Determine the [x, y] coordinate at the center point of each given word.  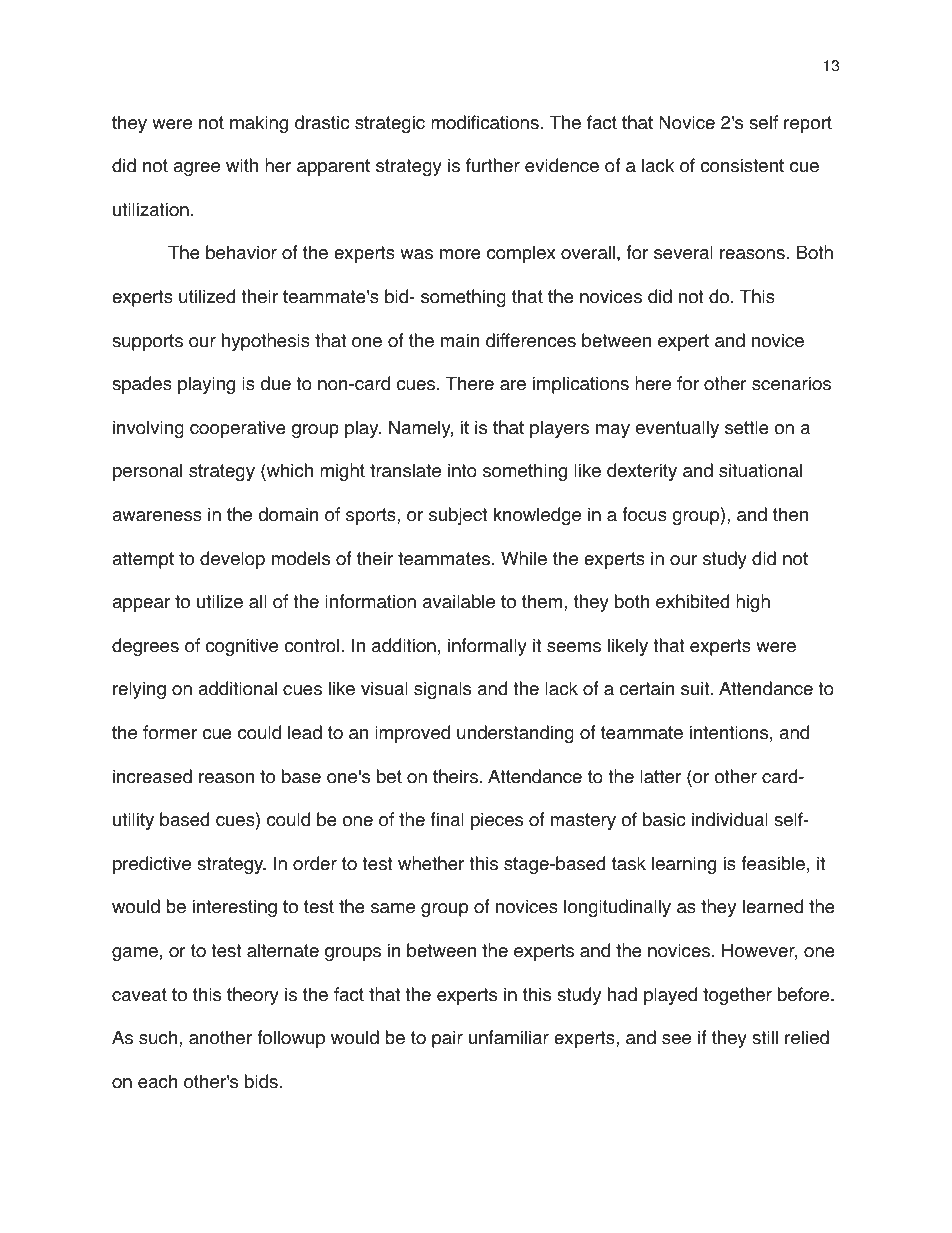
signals [442, 690]
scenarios [791, 383]
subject [458, 516]
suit [696, 688]
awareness [157, 516]
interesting [235, 908]
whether [431, 863]
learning [684, 865]
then [790, 514]
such [159, 1037]
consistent [742, 165]
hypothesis [266, 342]
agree [196, 169]
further [493, 165]
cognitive [241, 647]
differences [531, 340]
